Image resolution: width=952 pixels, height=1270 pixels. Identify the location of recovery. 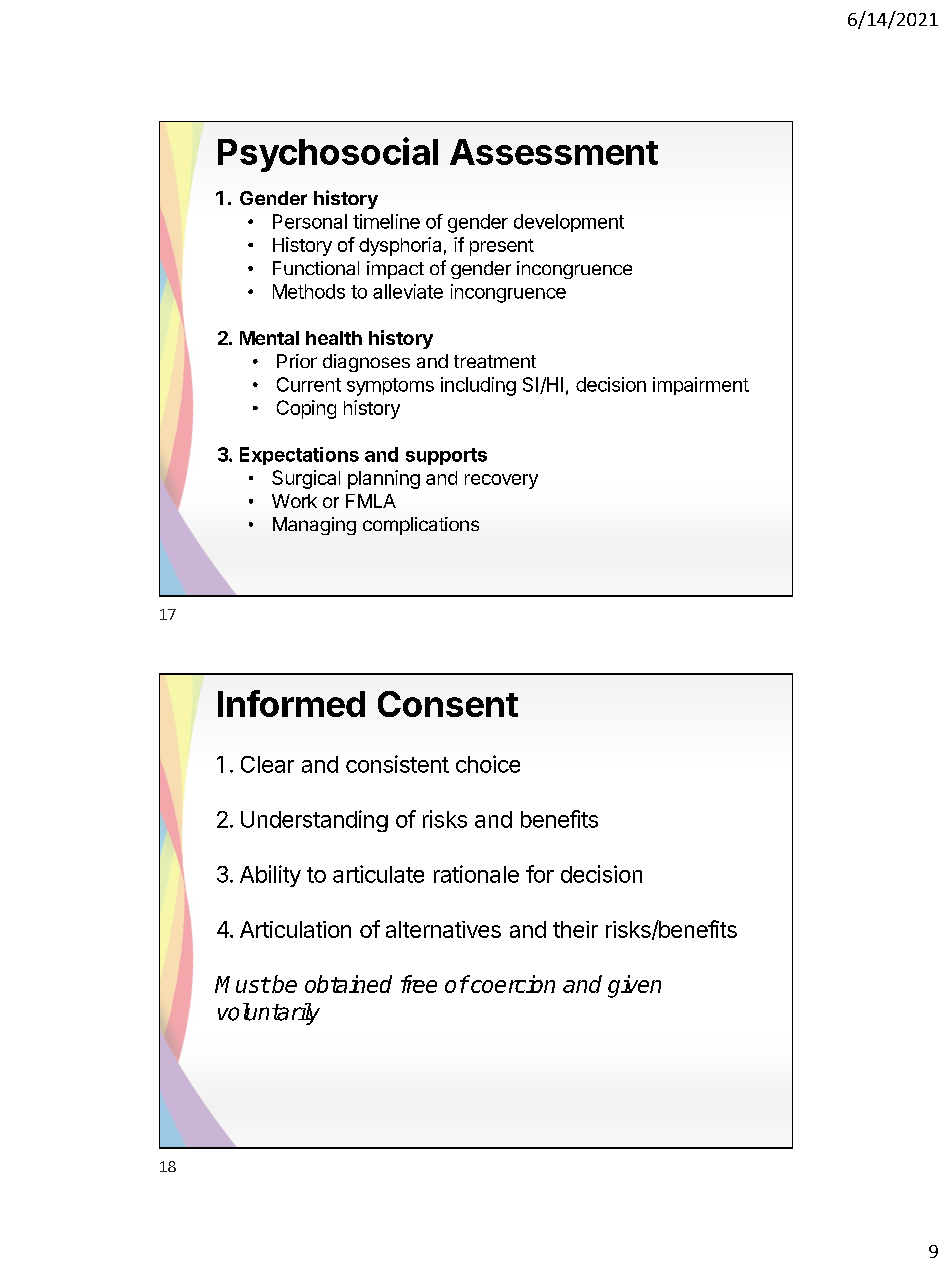
(501, 481).
